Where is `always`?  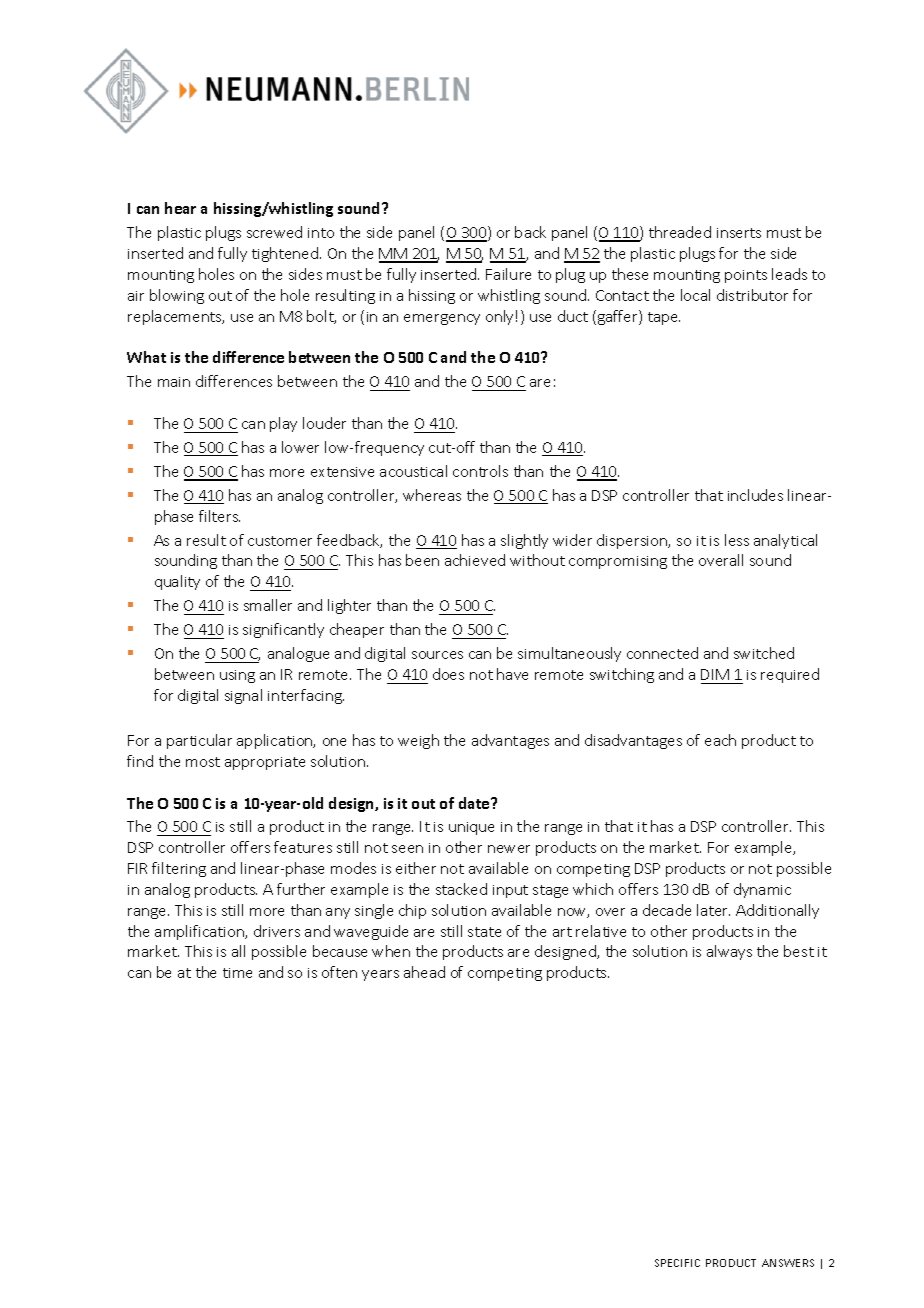 always is located at coordinates (729, 952).
